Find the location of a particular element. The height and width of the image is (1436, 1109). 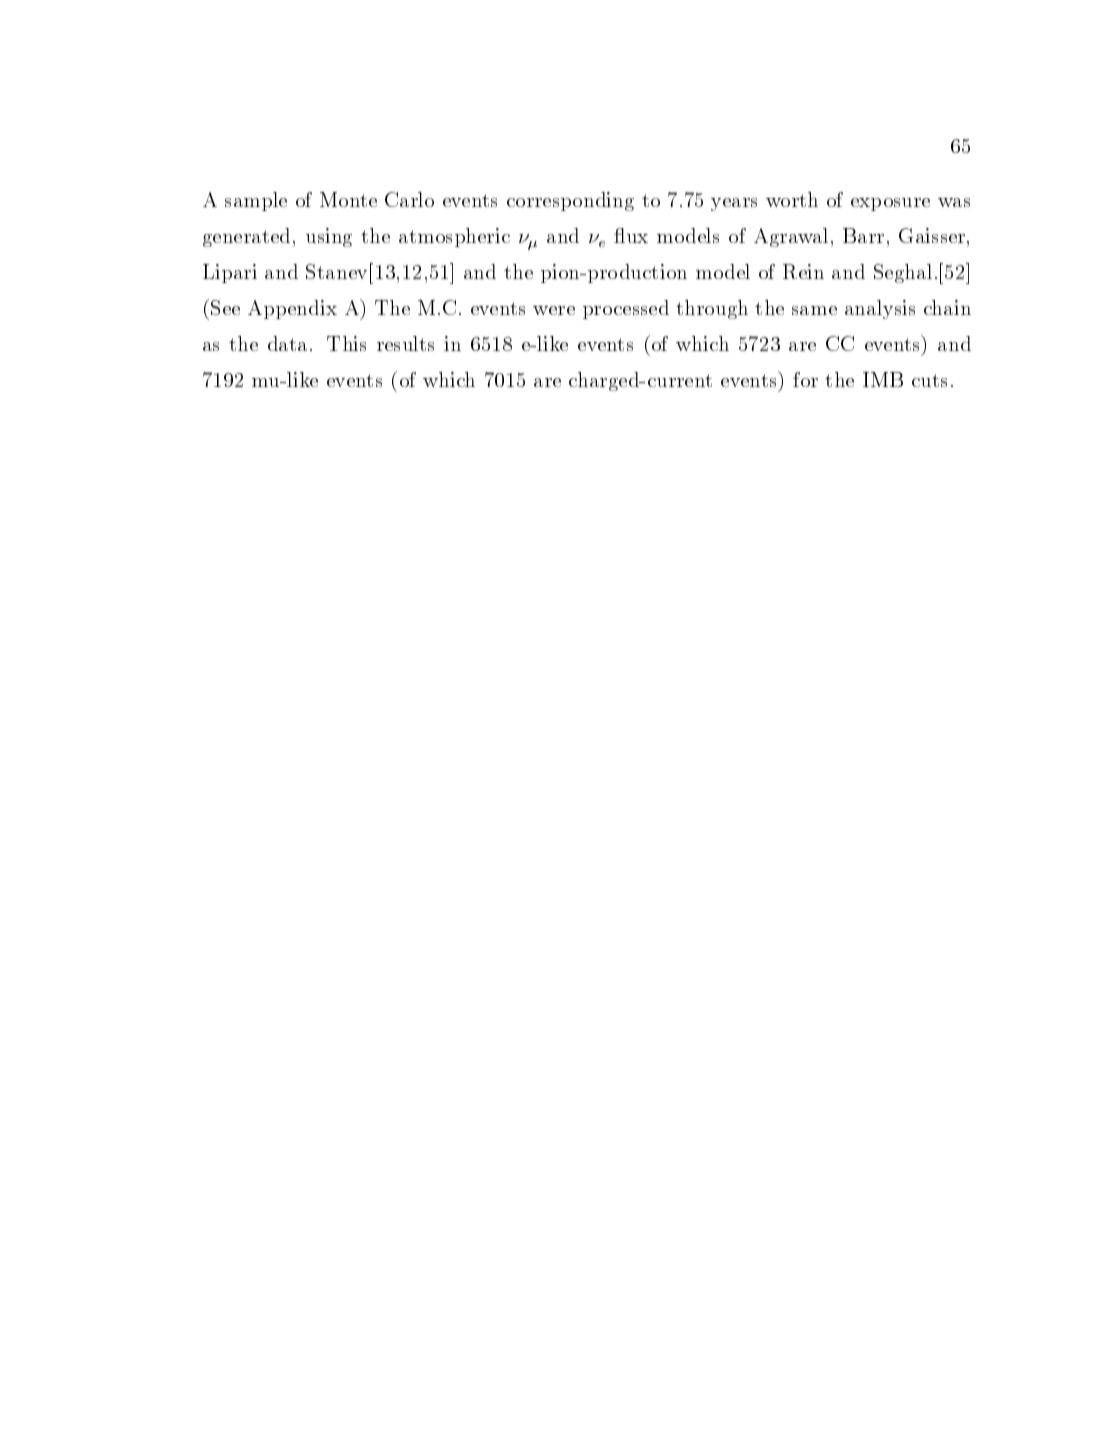

exposure is located at coordinates (890, 204).
